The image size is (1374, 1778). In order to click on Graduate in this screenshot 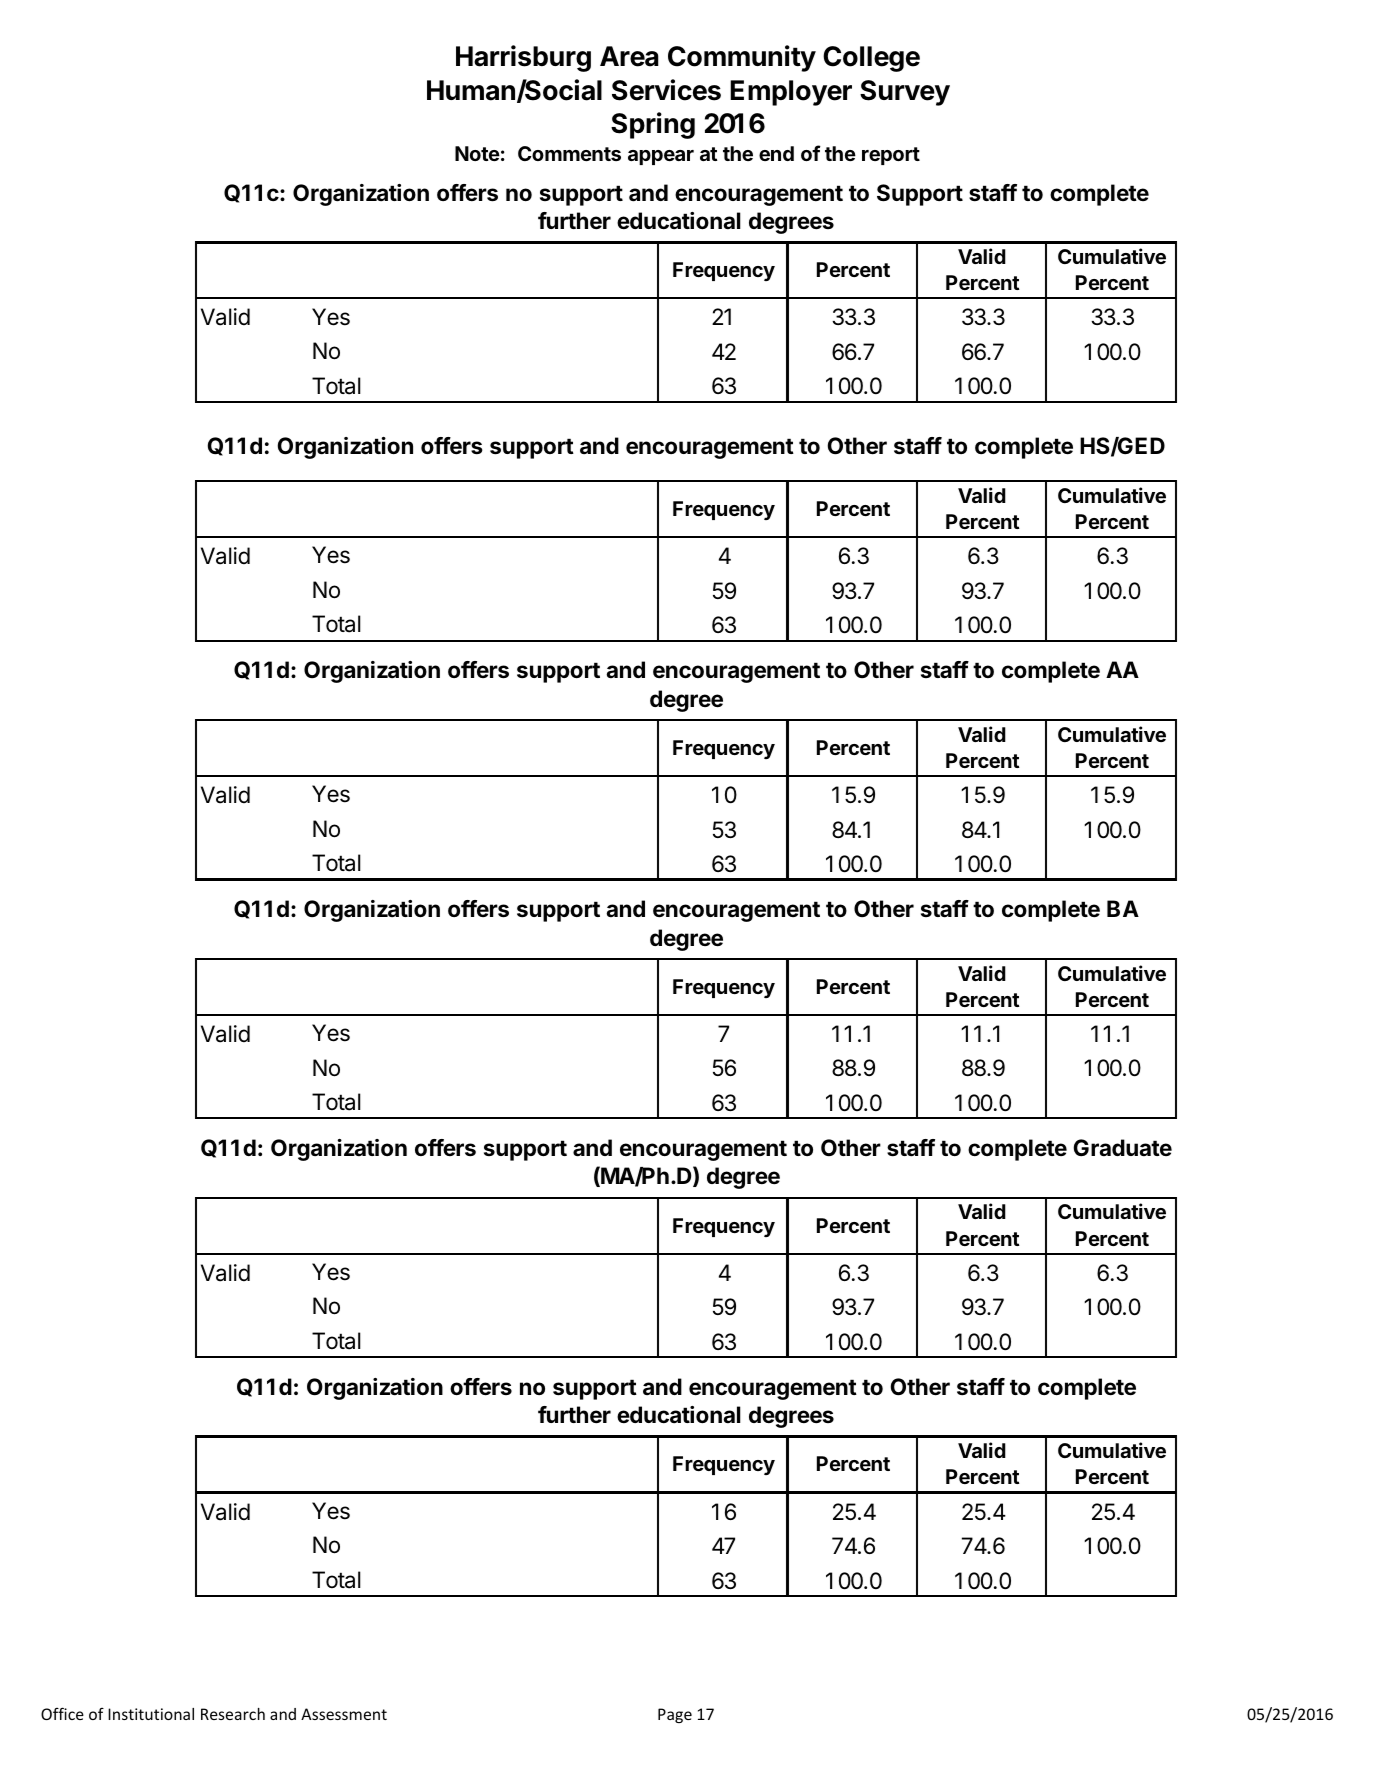, I will do `click(1123, 1147)`.
